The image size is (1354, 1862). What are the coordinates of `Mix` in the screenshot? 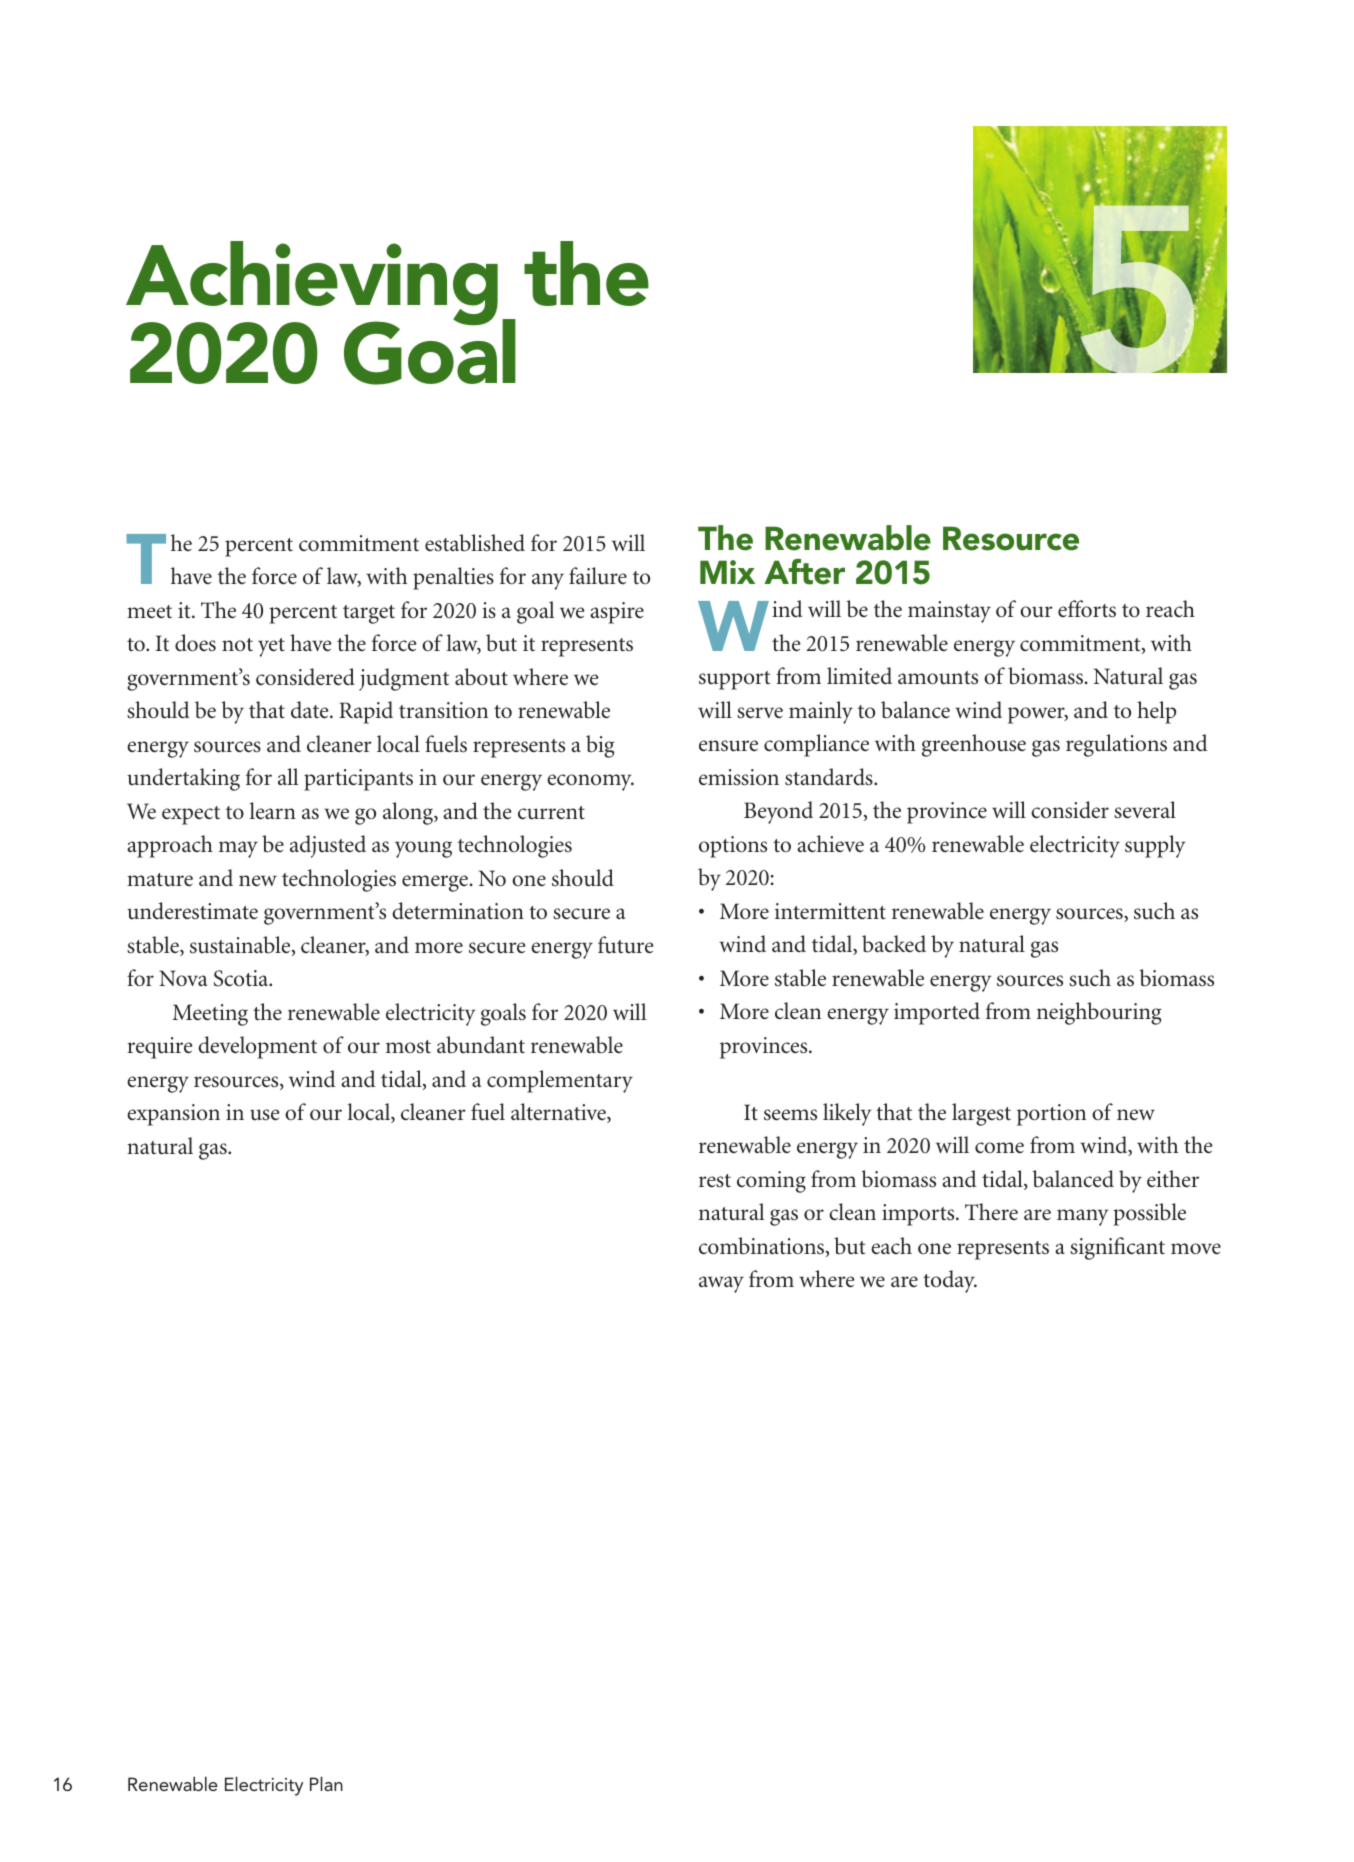 It's located at (727, 572).
